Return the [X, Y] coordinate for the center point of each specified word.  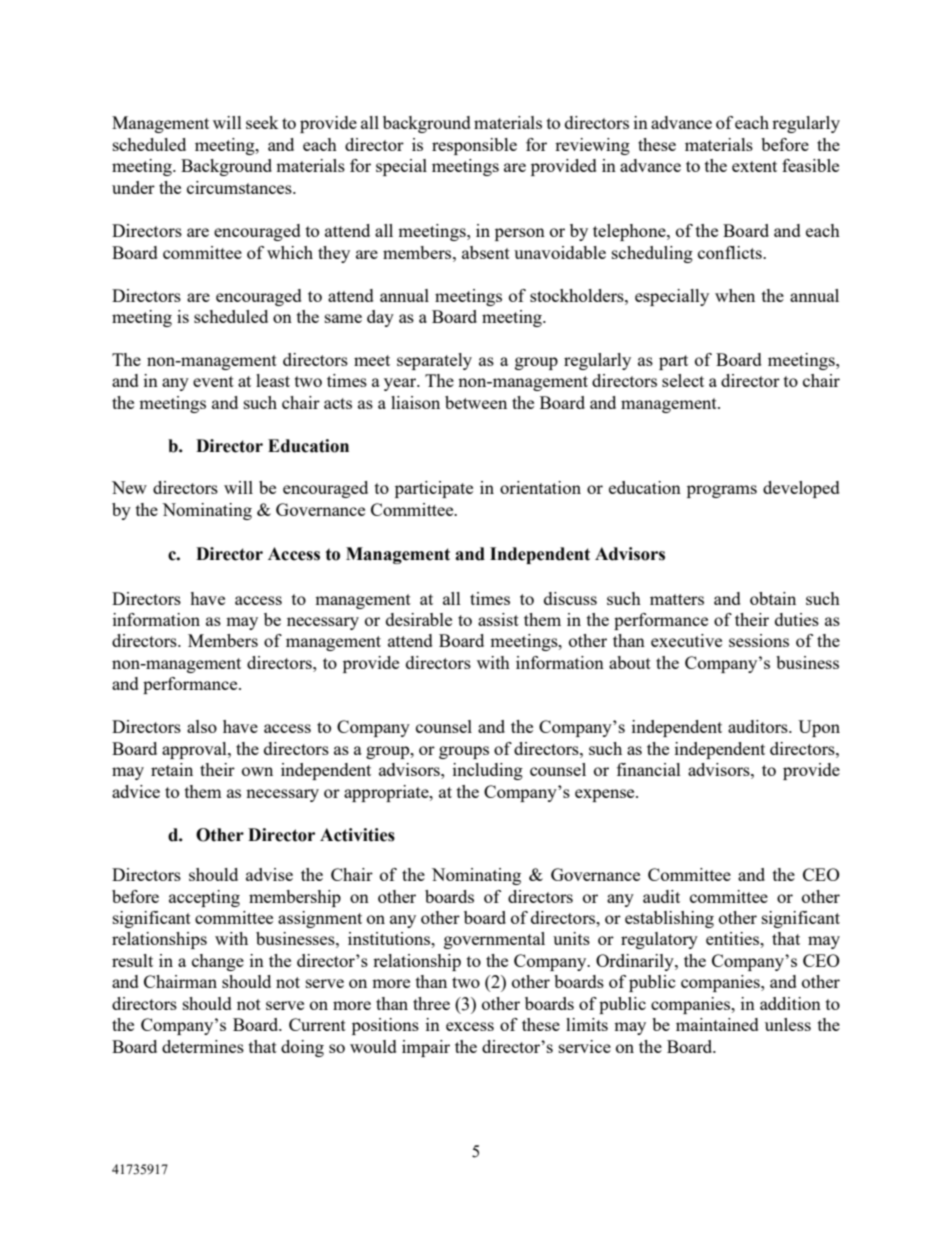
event [213, 381]
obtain [773, 598]
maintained [717, 1024]
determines [203, 1046]
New [129, 487]
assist [498, 619]
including [488, 771]
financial [649, 769]
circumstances [240, 187]
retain [172, 769]
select [683, 380]
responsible [474, 146]
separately [434, 361]
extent [754, 166]
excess [470, 1026]
